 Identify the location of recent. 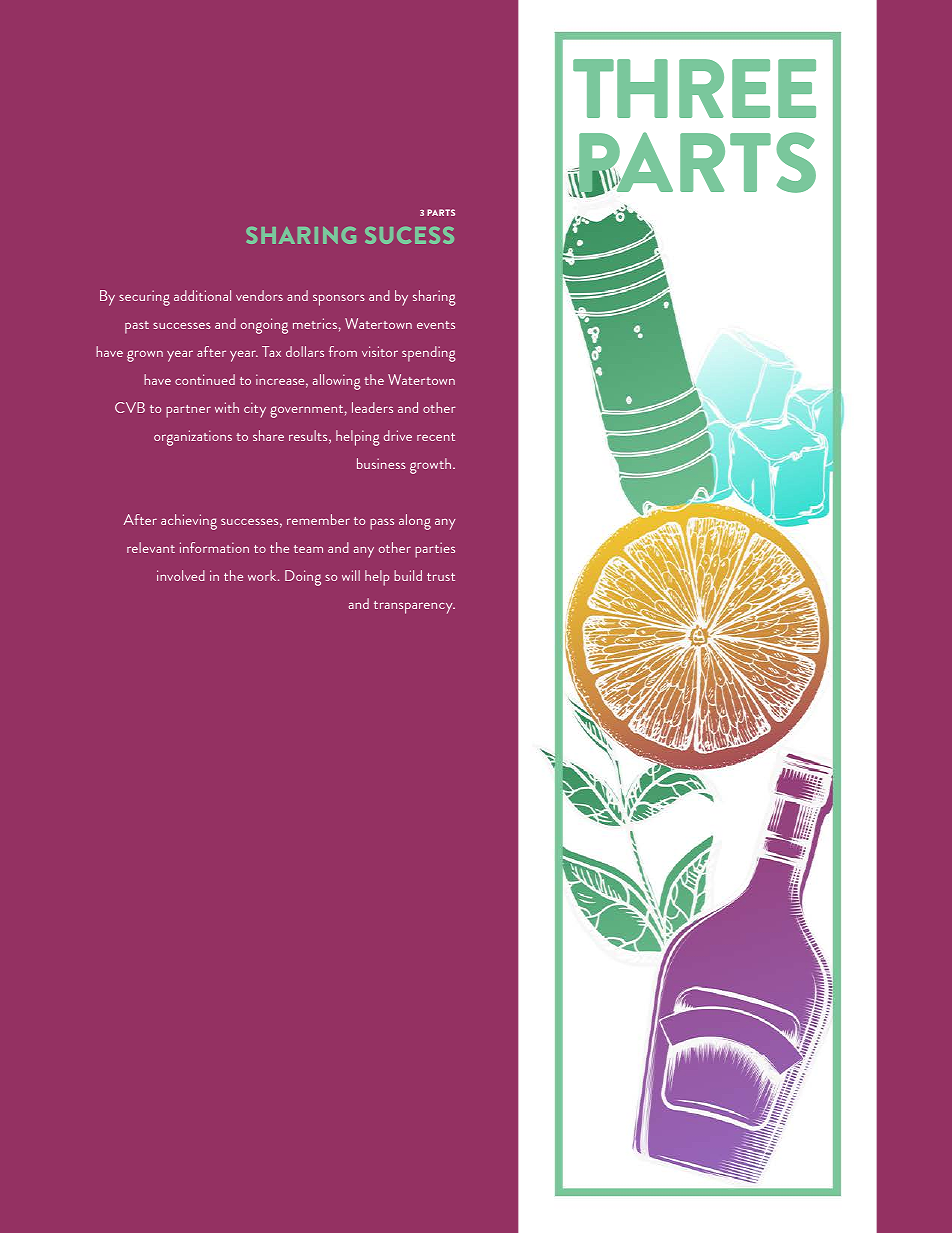
(436, 437).
